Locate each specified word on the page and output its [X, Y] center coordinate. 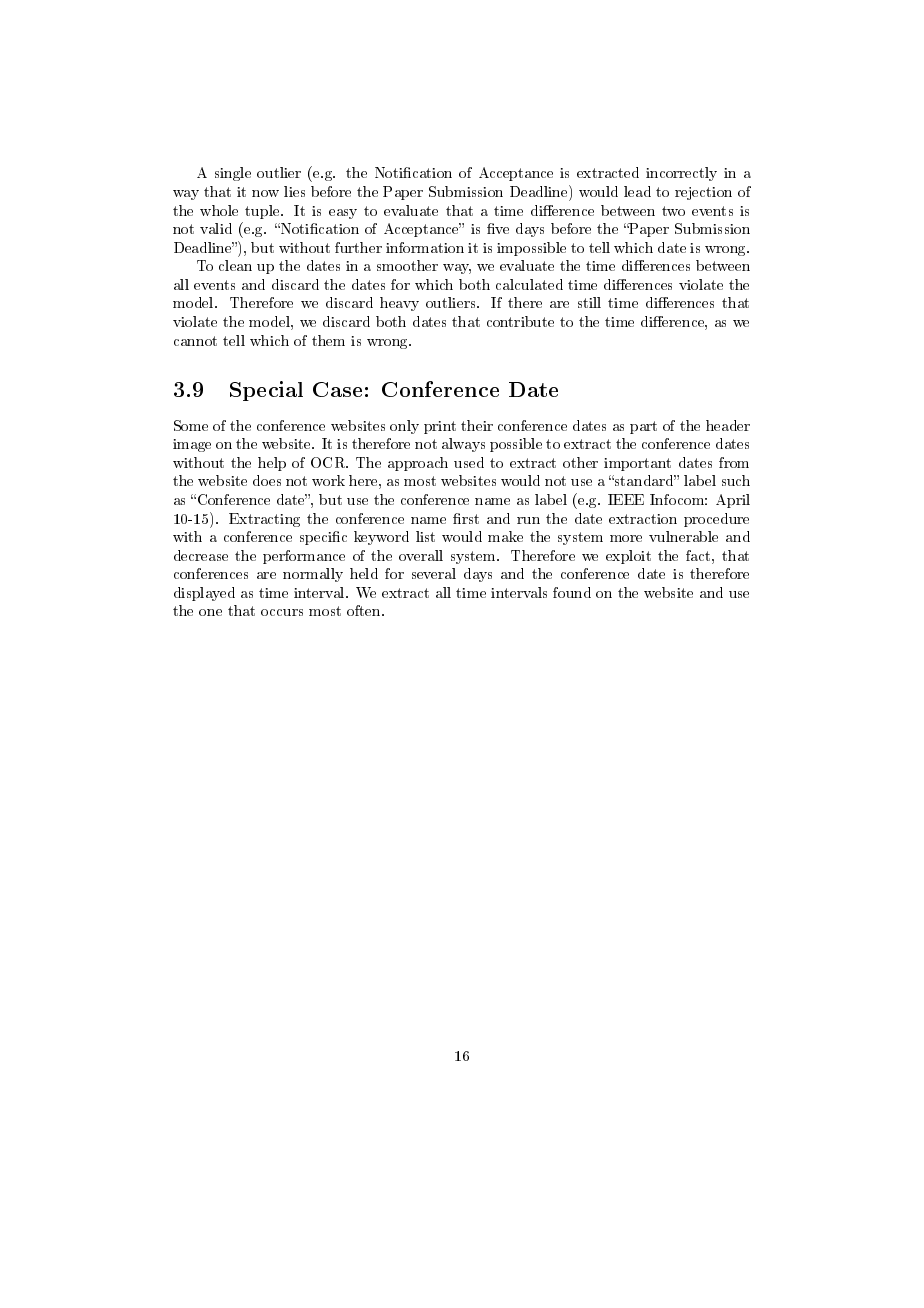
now [265, 193]
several [434, 573]
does [267, 480]
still [589, 302]
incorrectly [681, 174]
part [643, 427]
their [477, 425]
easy [343, 214]
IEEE [626, 499]
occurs [282, 612]
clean [235, 265]
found [572, 592]
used [469, 462]
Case [337, 389]
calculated [529, 284]
